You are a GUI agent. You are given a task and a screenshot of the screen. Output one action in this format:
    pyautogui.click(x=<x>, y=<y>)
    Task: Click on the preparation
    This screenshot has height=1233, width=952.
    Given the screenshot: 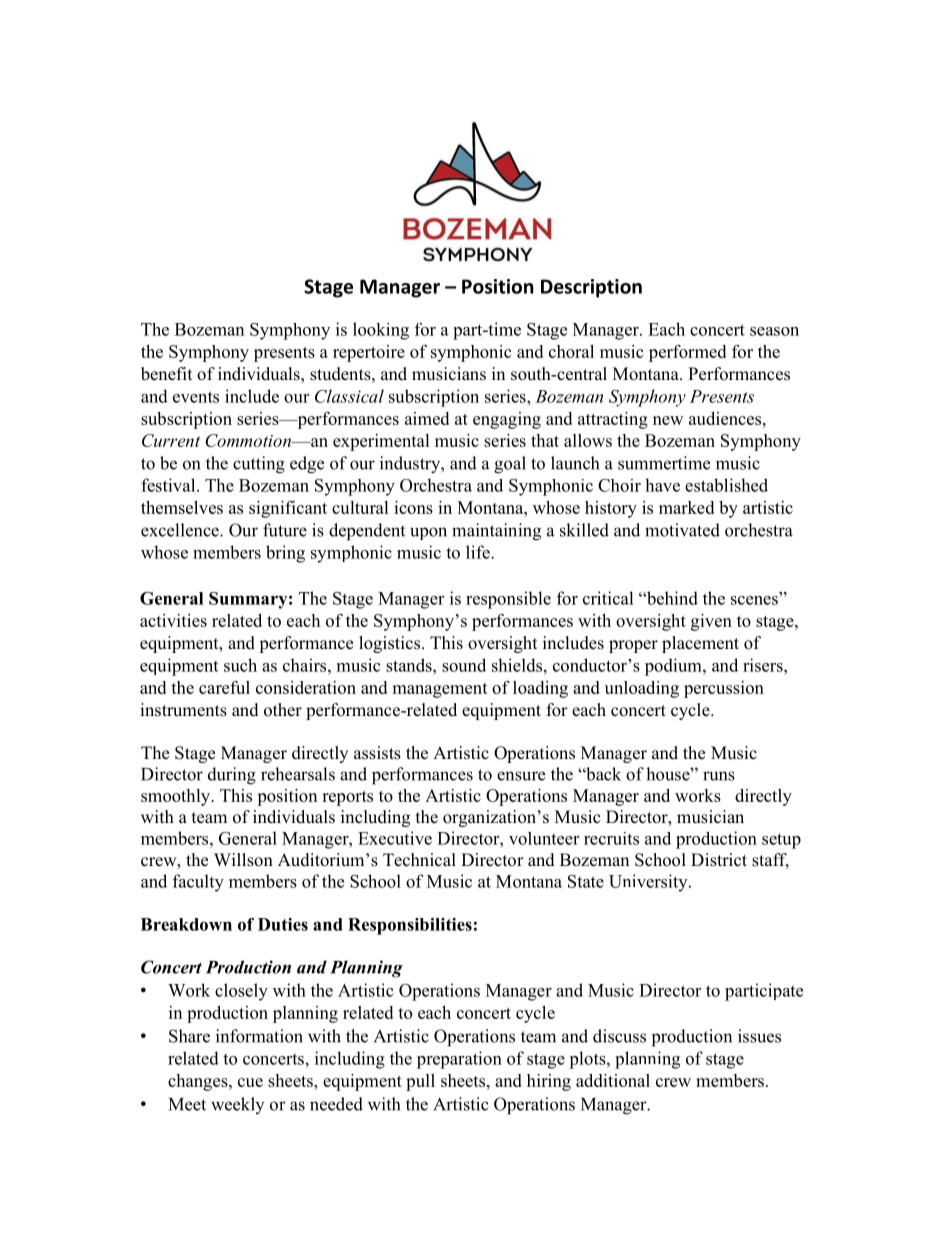 What is the action you would take?
    pyautogui.click(x=459, y=1060)
